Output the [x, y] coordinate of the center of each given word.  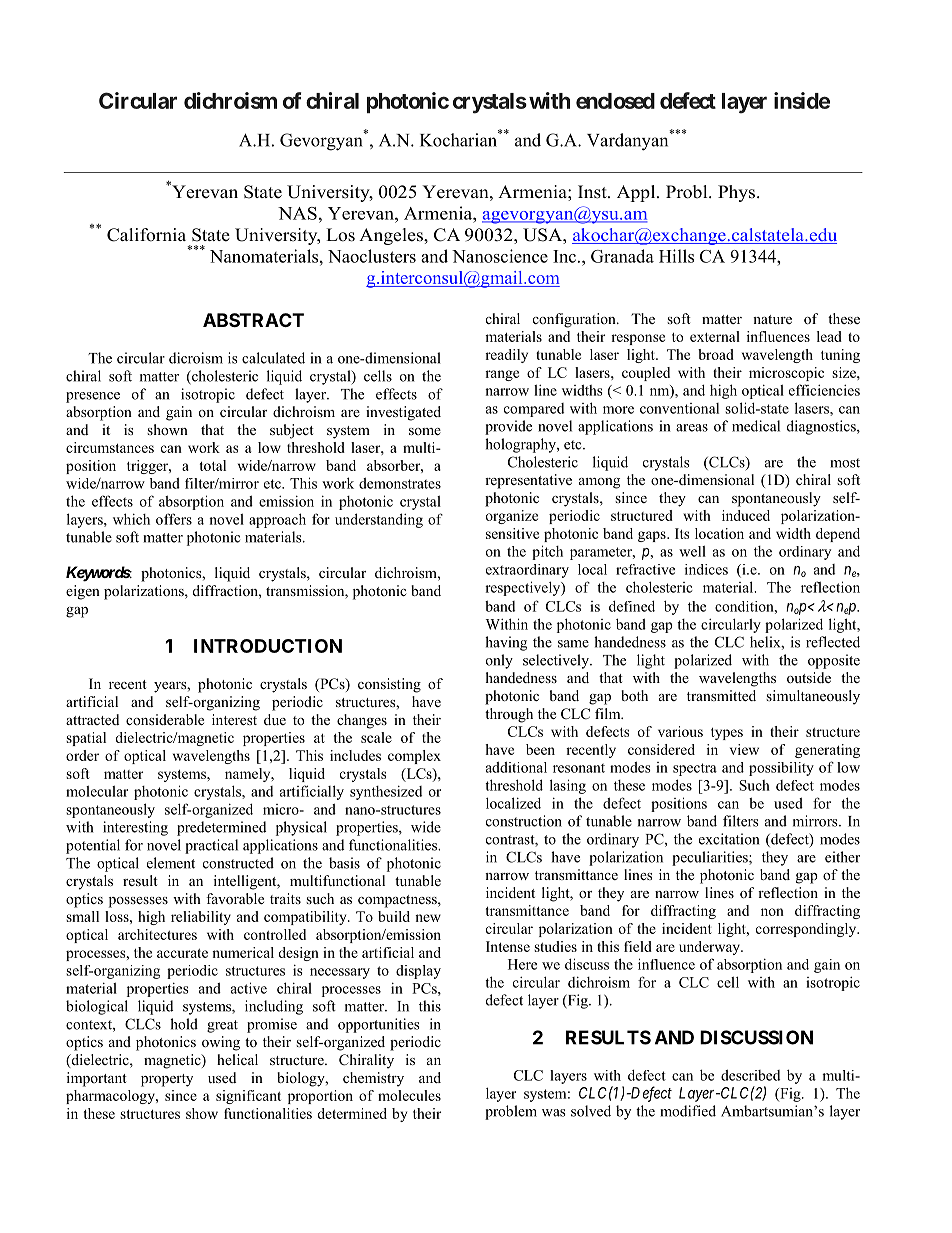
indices [706, 569]
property [167, 1080]
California [146, 235]
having [506, 643]
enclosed [615, 101]
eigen [83, 592]
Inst [593, 192]
